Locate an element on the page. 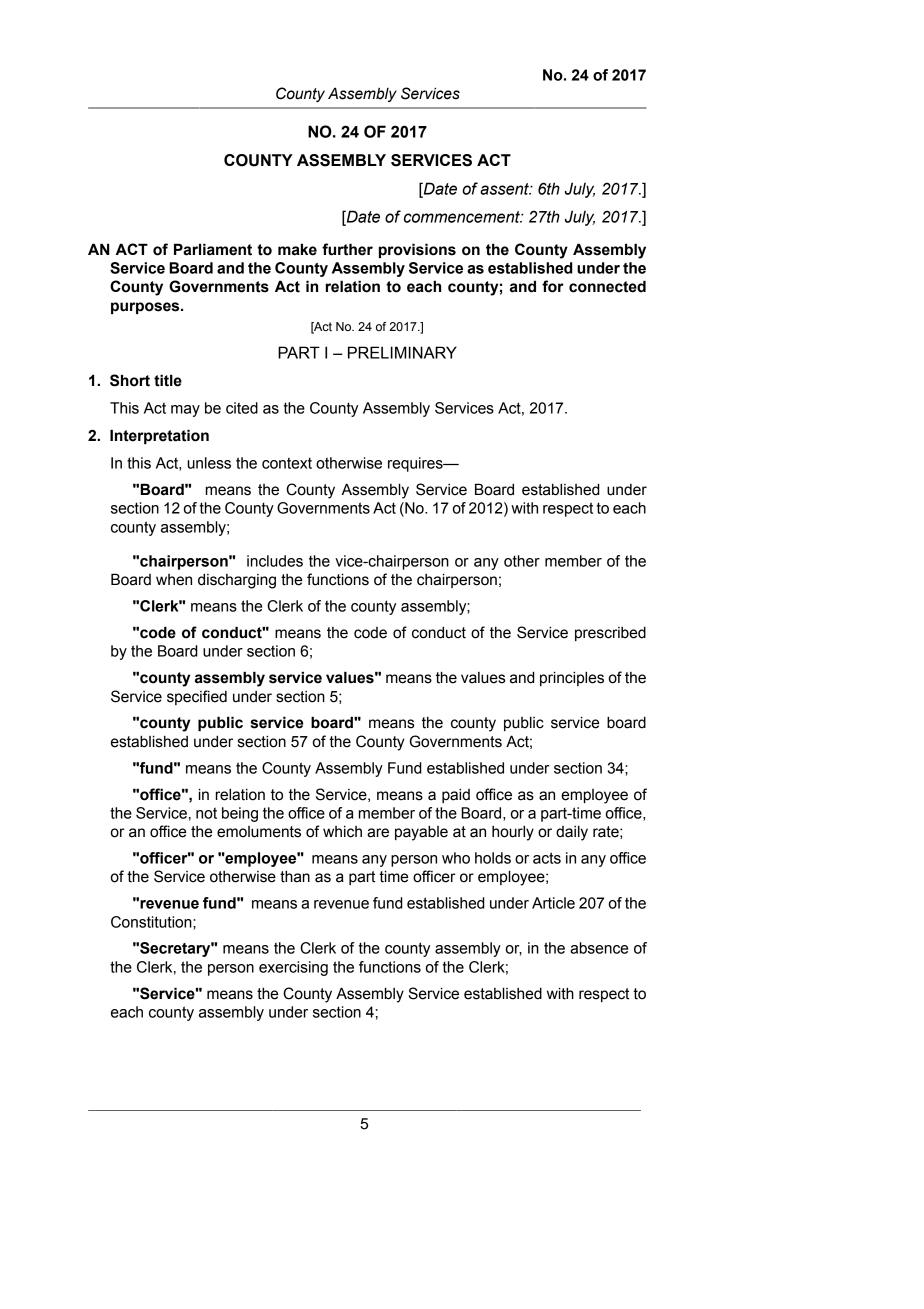  paid is located at coordinates (456, 796).
